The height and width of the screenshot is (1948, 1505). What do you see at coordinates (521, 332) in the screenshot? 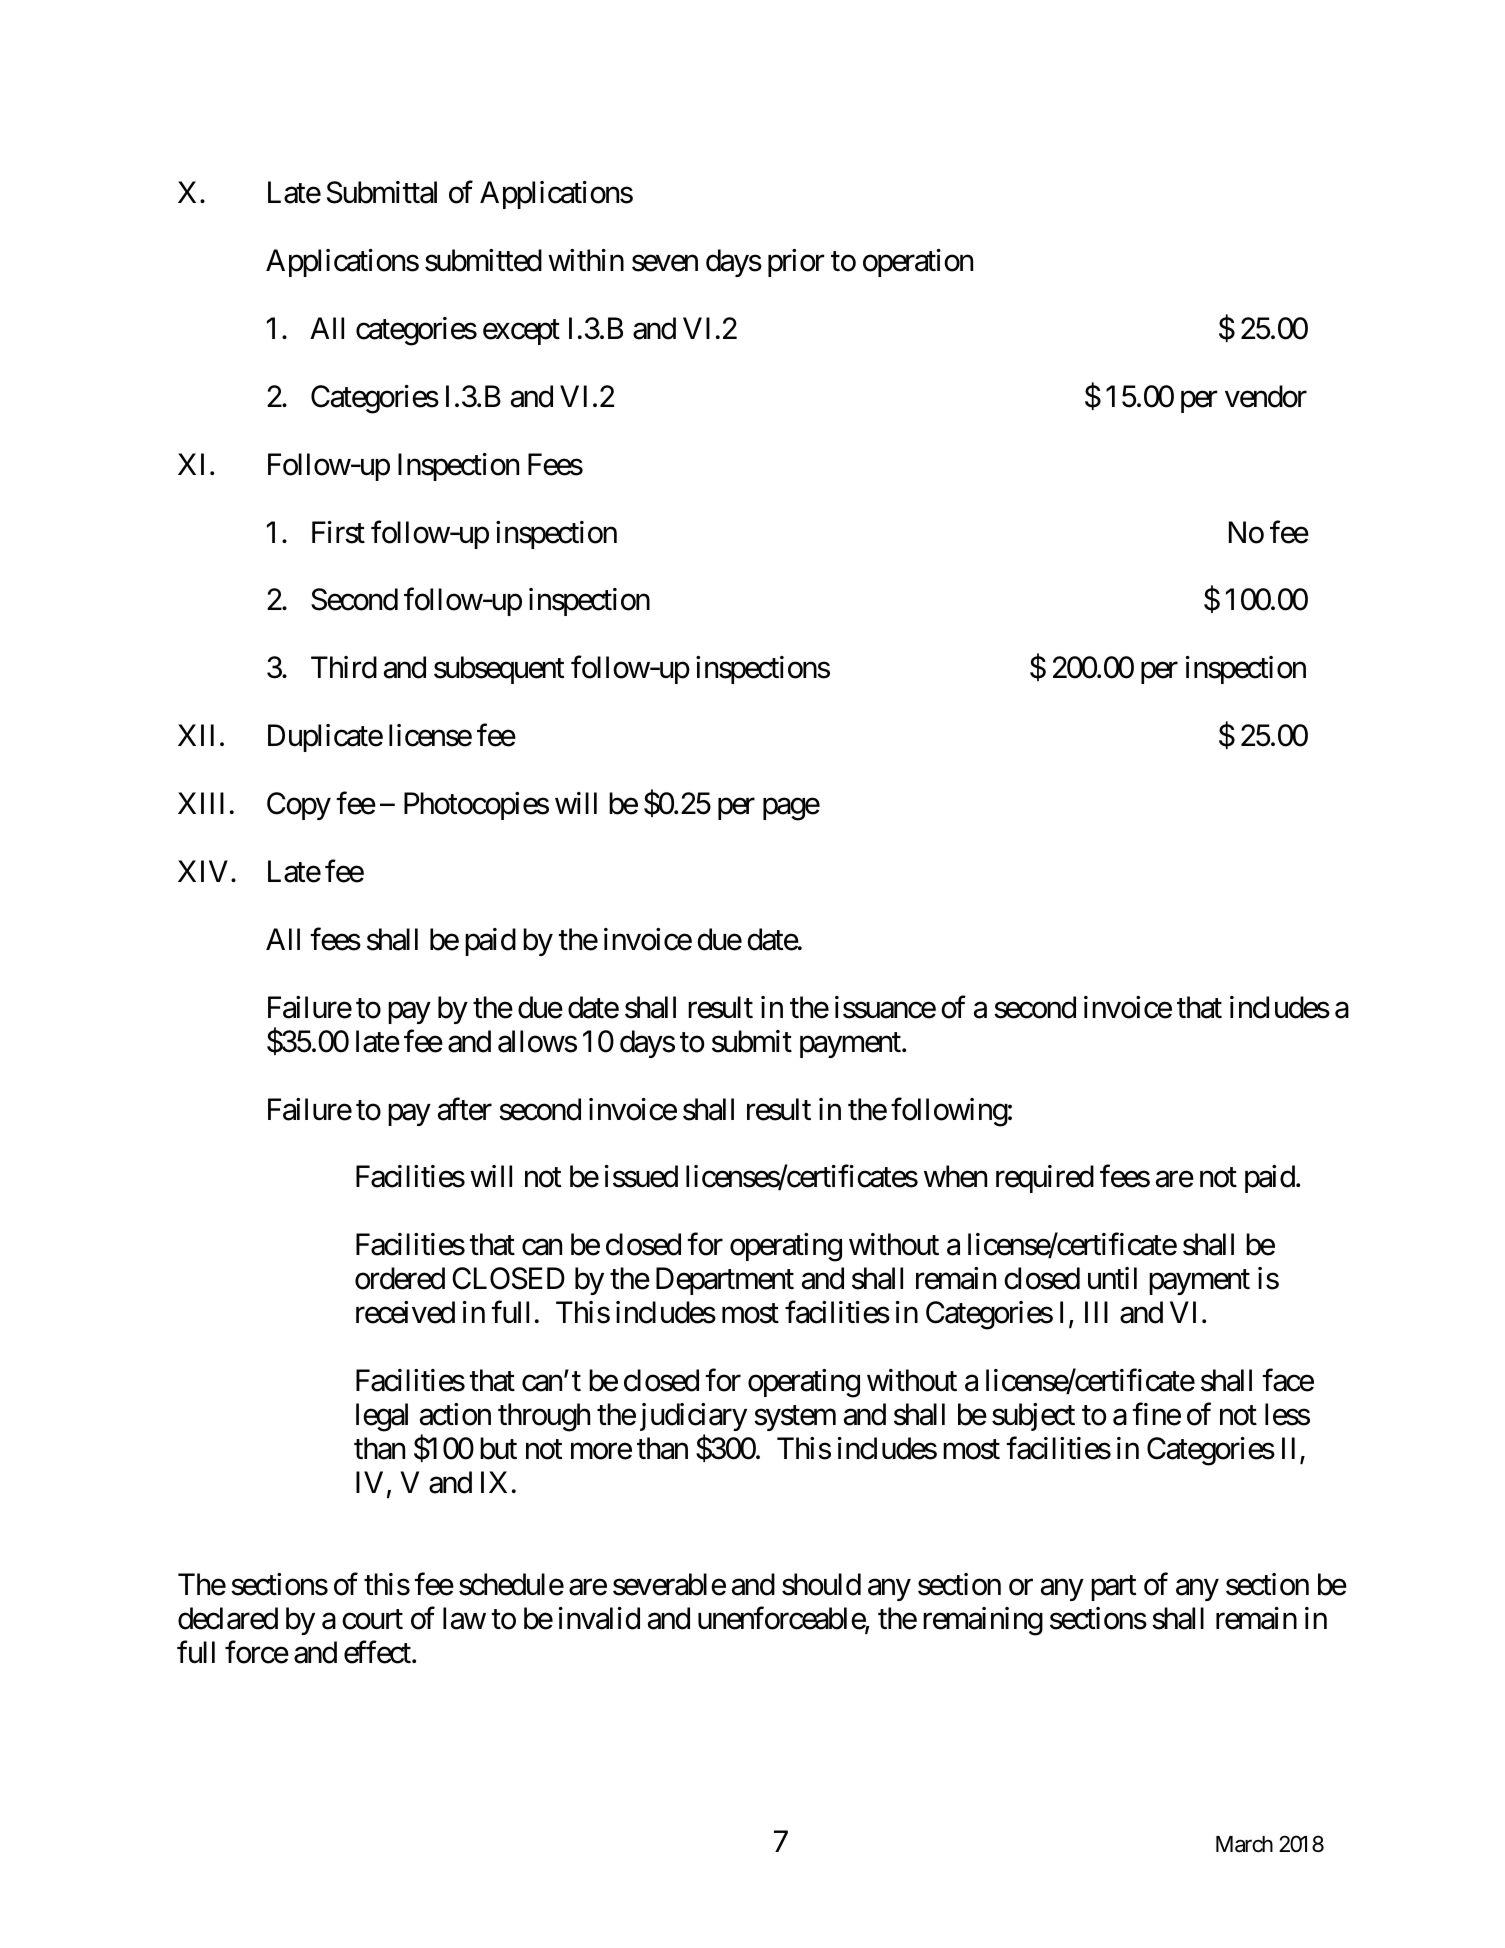
I see `except` at bounding box center [521, 332].
